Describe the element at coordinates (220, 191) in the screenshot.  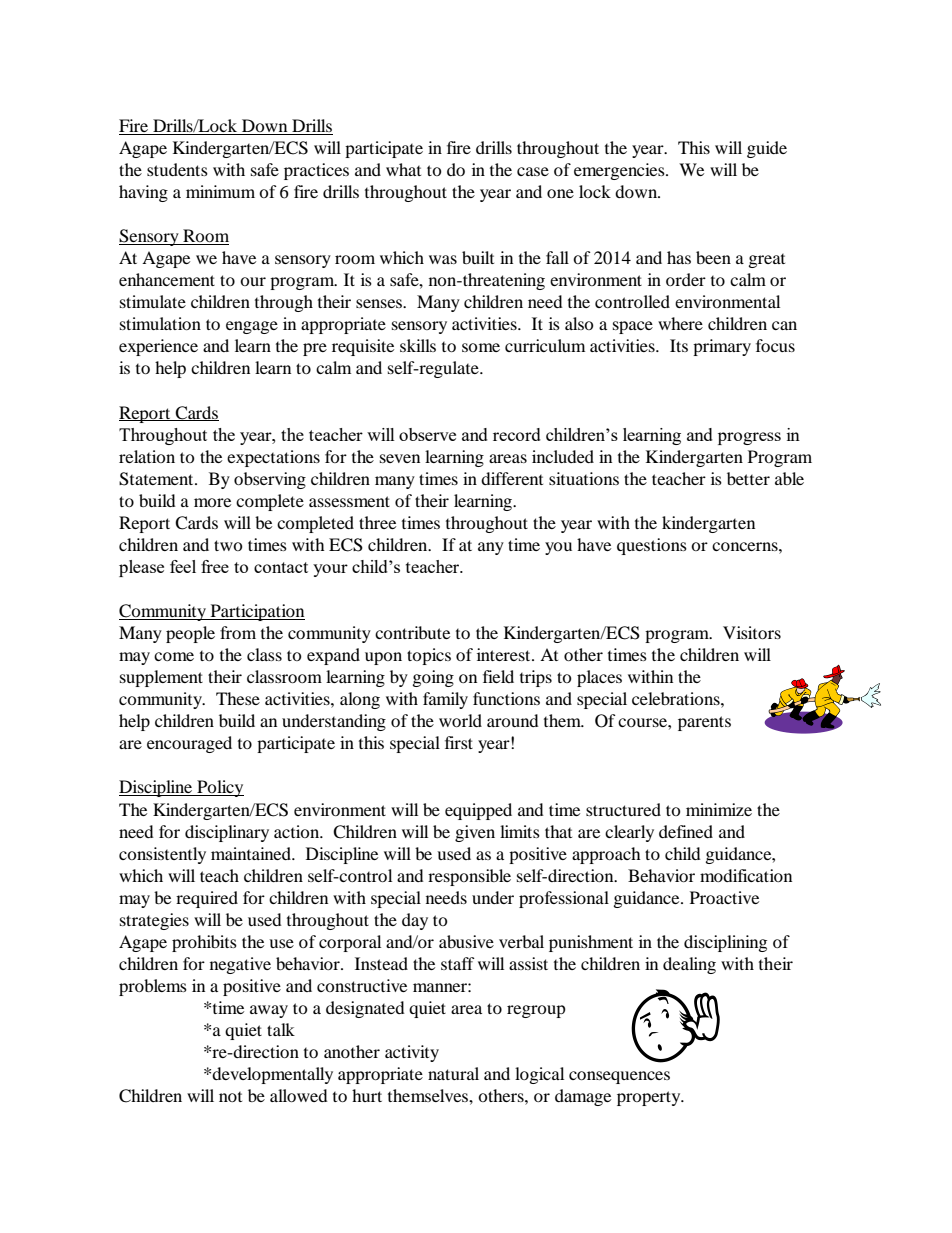
I see `minimum` at that location.
